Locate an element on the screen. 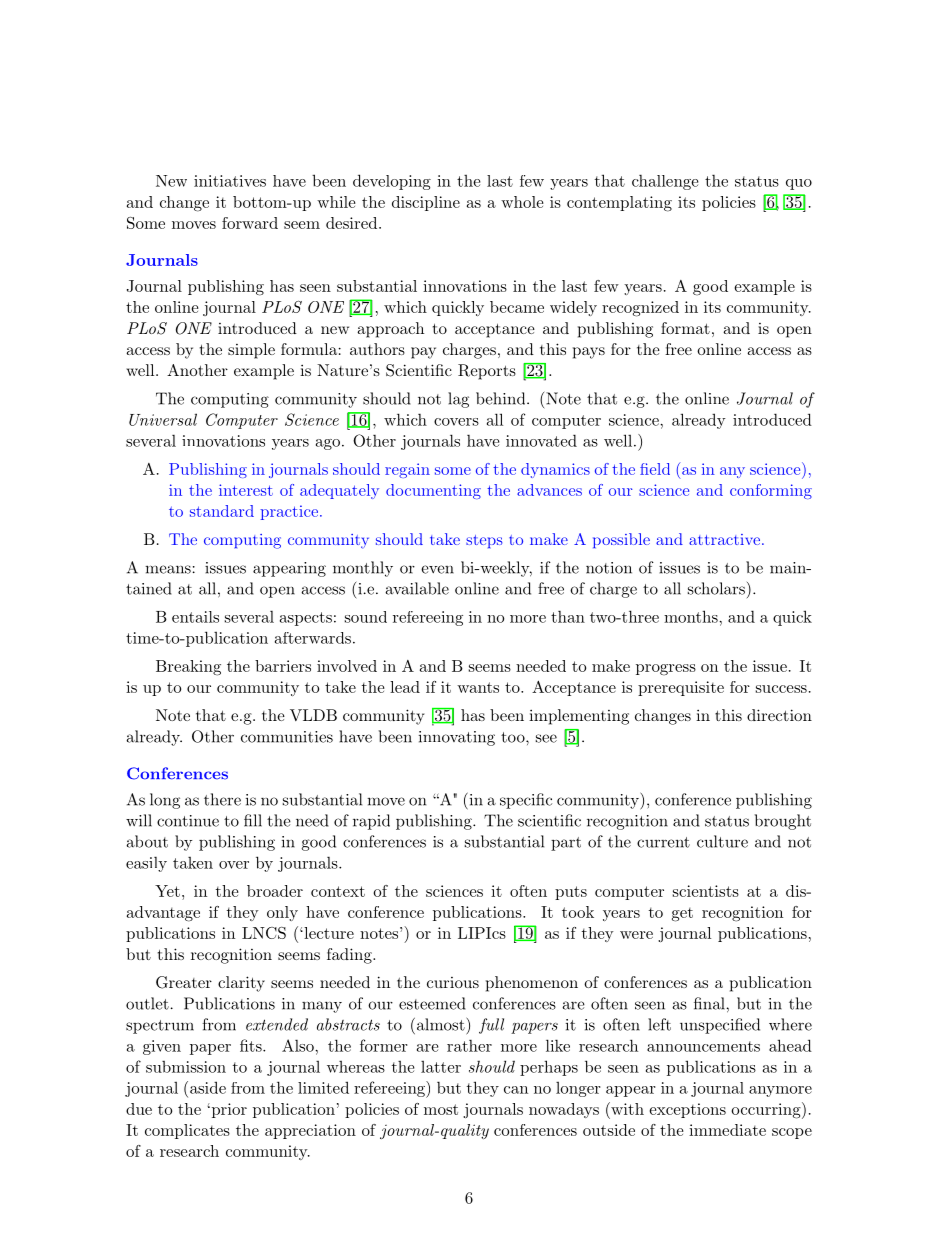  communities is located at coordinates (287, 737).
